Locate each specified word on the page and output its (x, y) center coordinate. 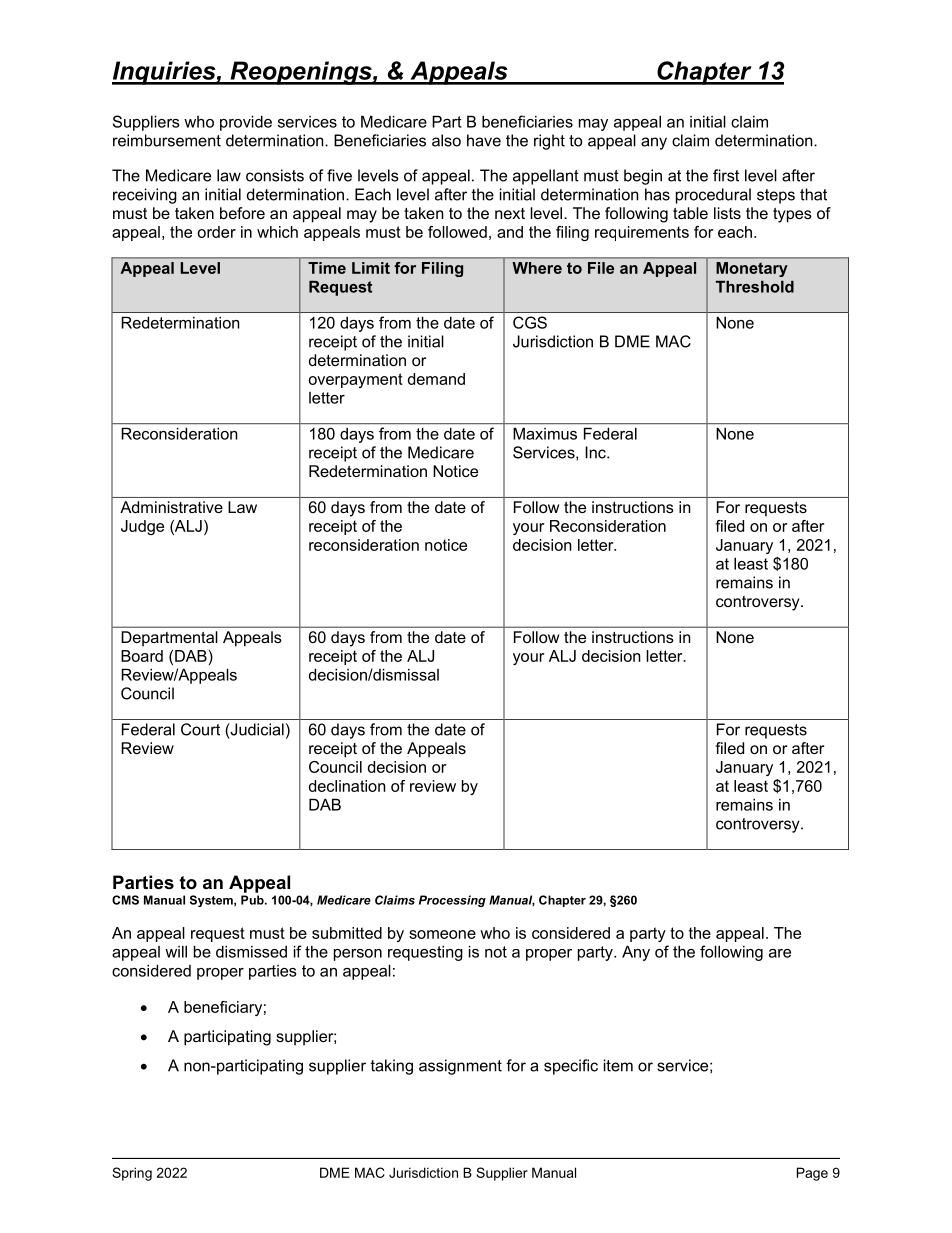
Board (142, 656)
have (484, 140)
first (726, 175)
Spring (132, 1174)
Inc (596, 452)
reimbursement (167, 140)
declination (347, 786)
